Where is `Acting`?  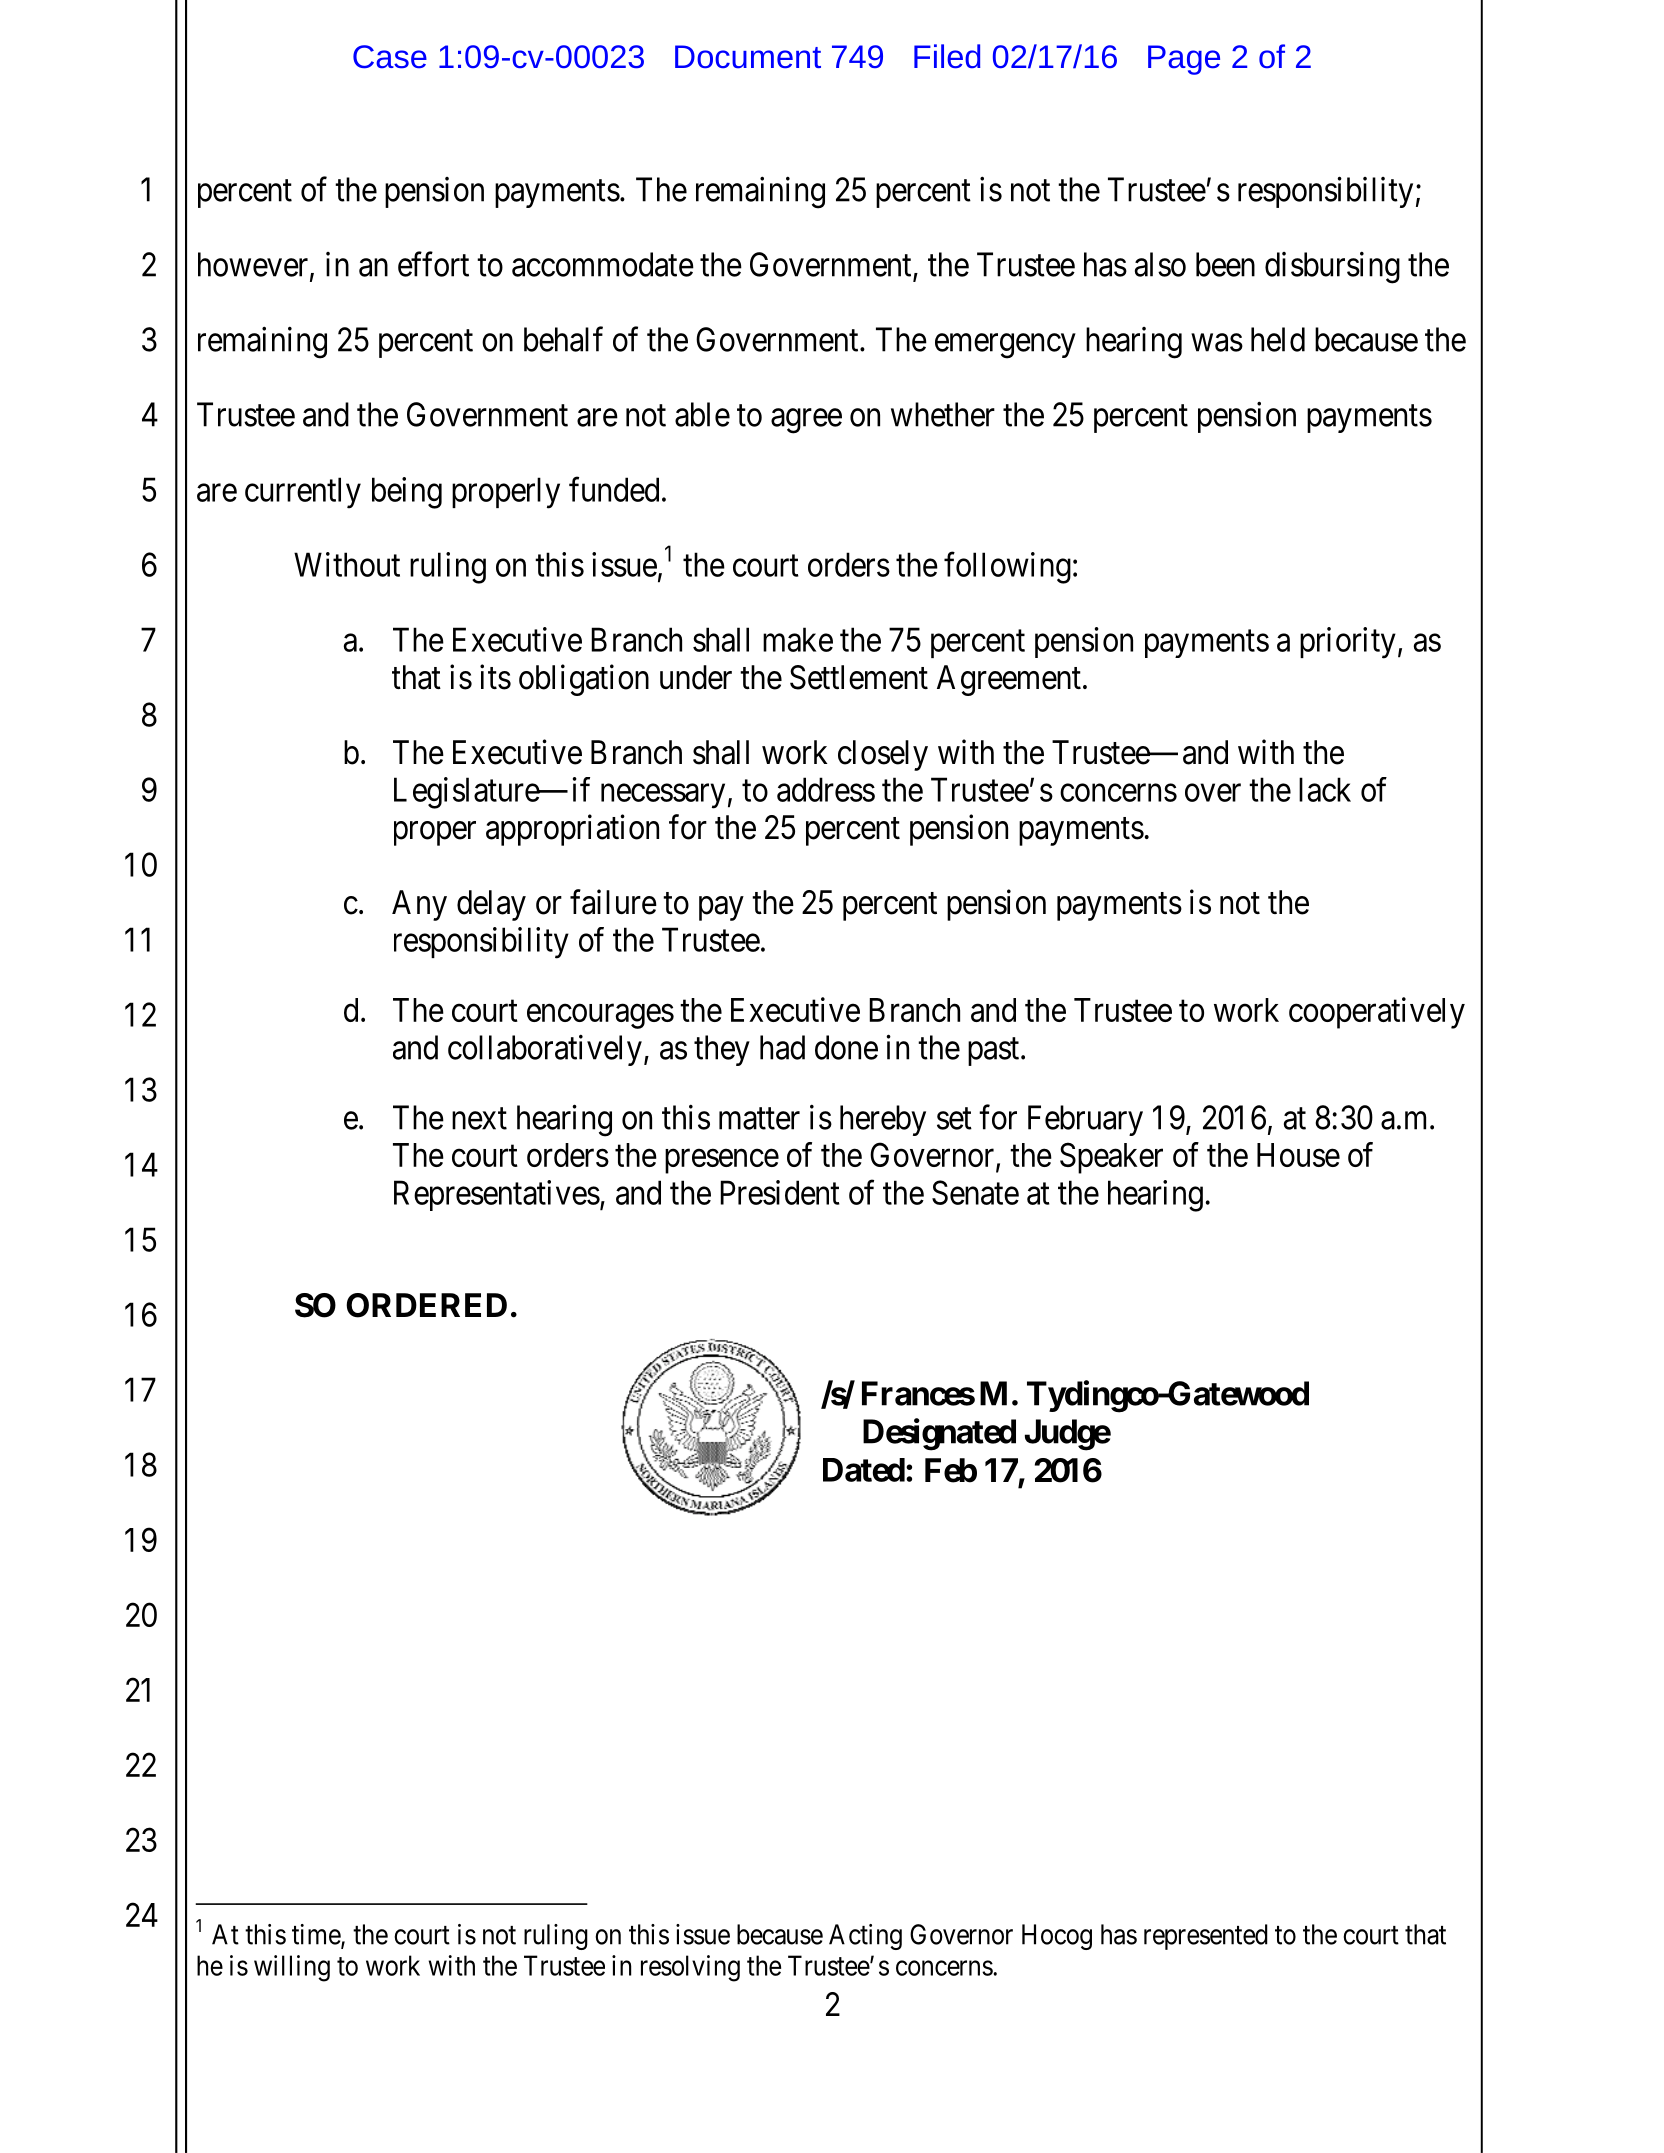
Acting is located at coordinates (865, 1937).
